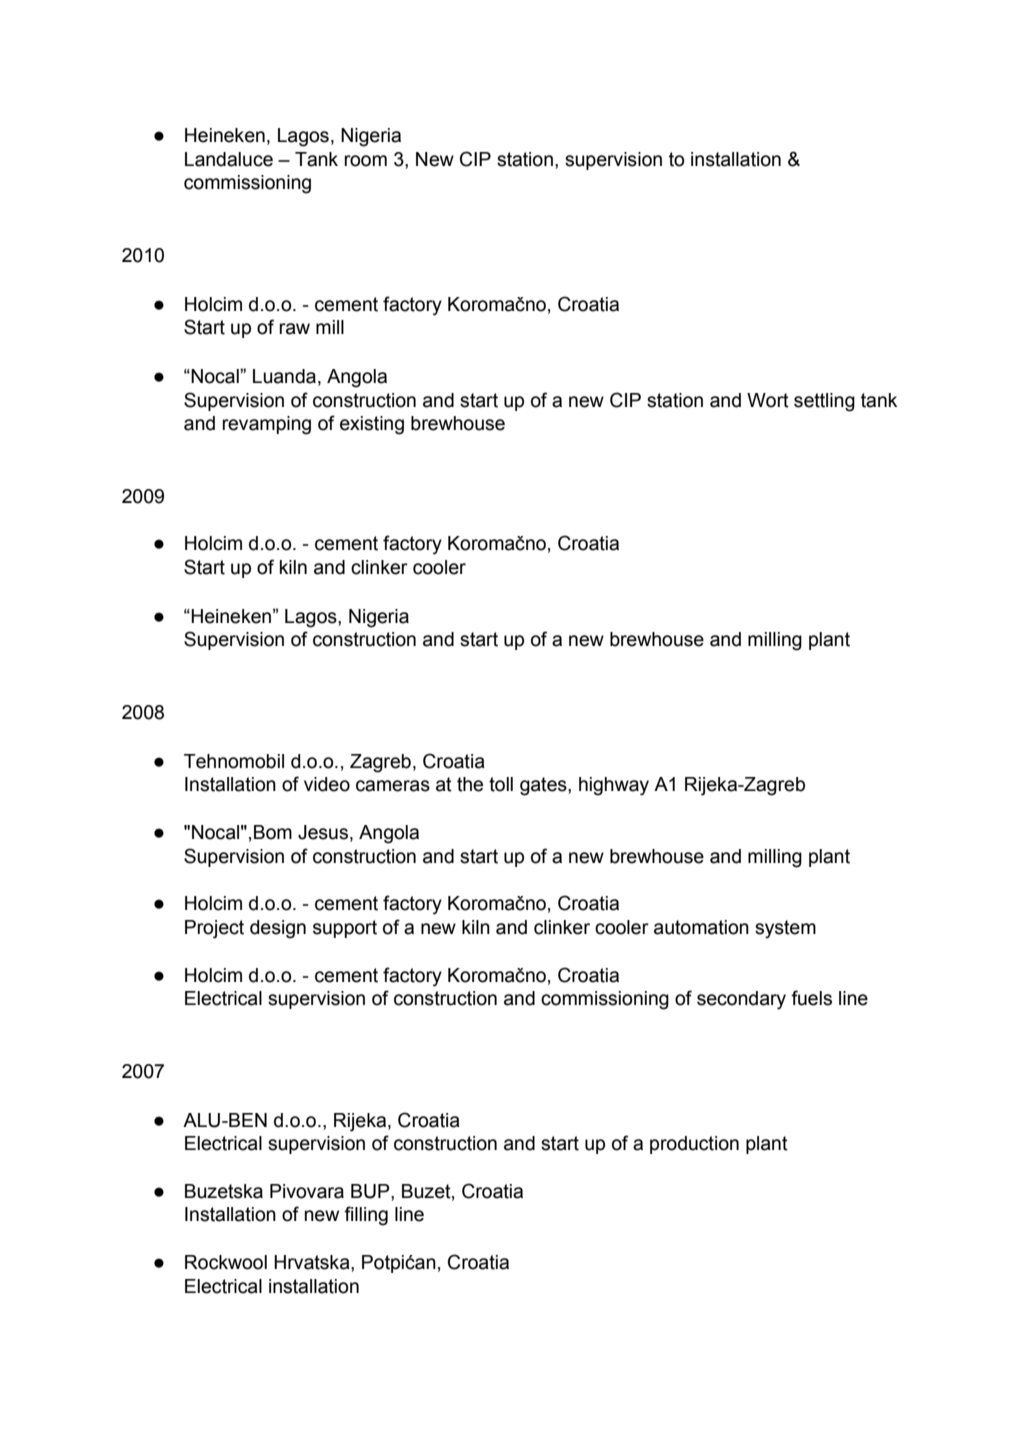  Describe the element at coordinates (824, 402) in the screenshot. I see `settling` at that location.
